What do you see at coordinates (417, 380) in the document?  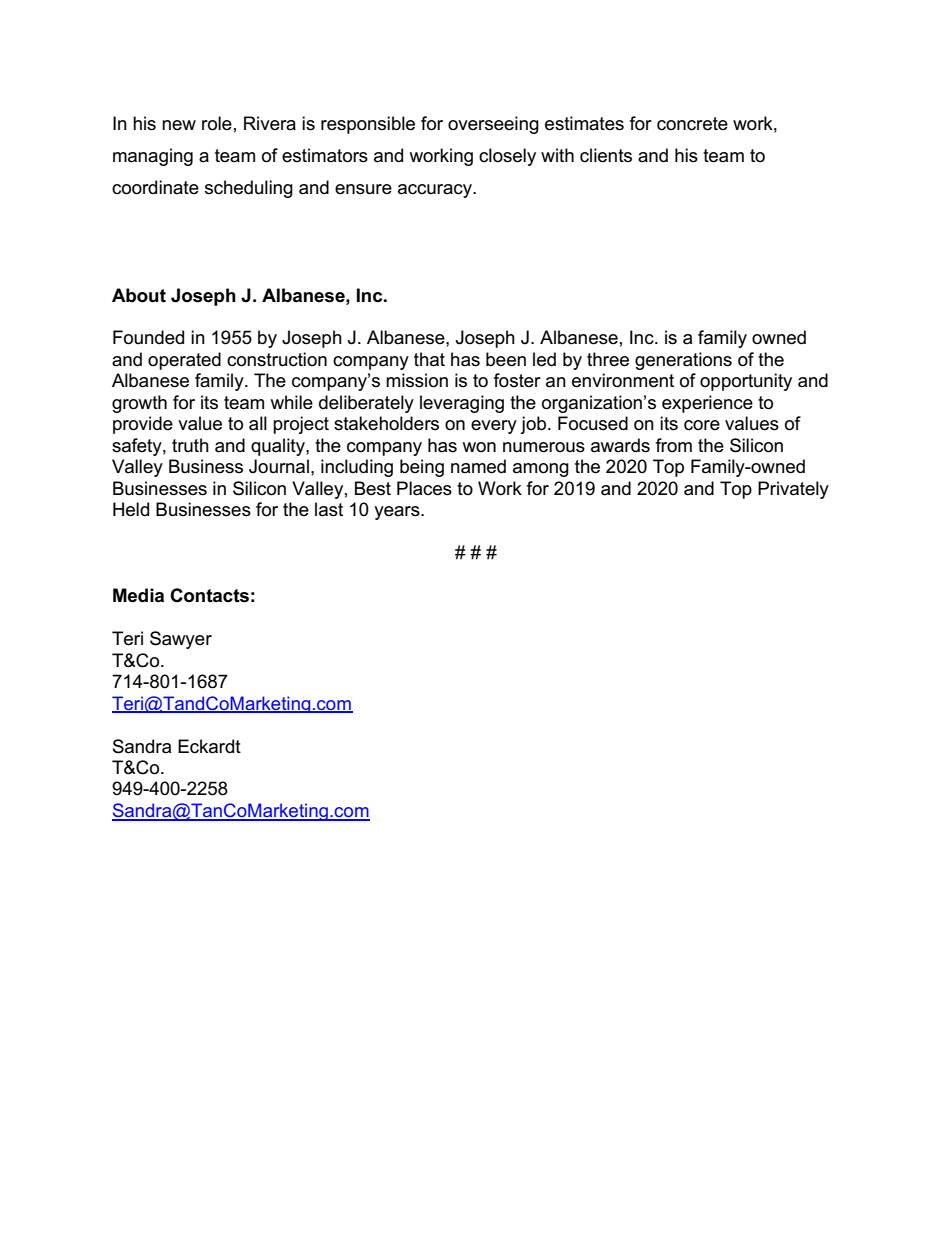 I see `mission` at bounding box center [417, 380].
